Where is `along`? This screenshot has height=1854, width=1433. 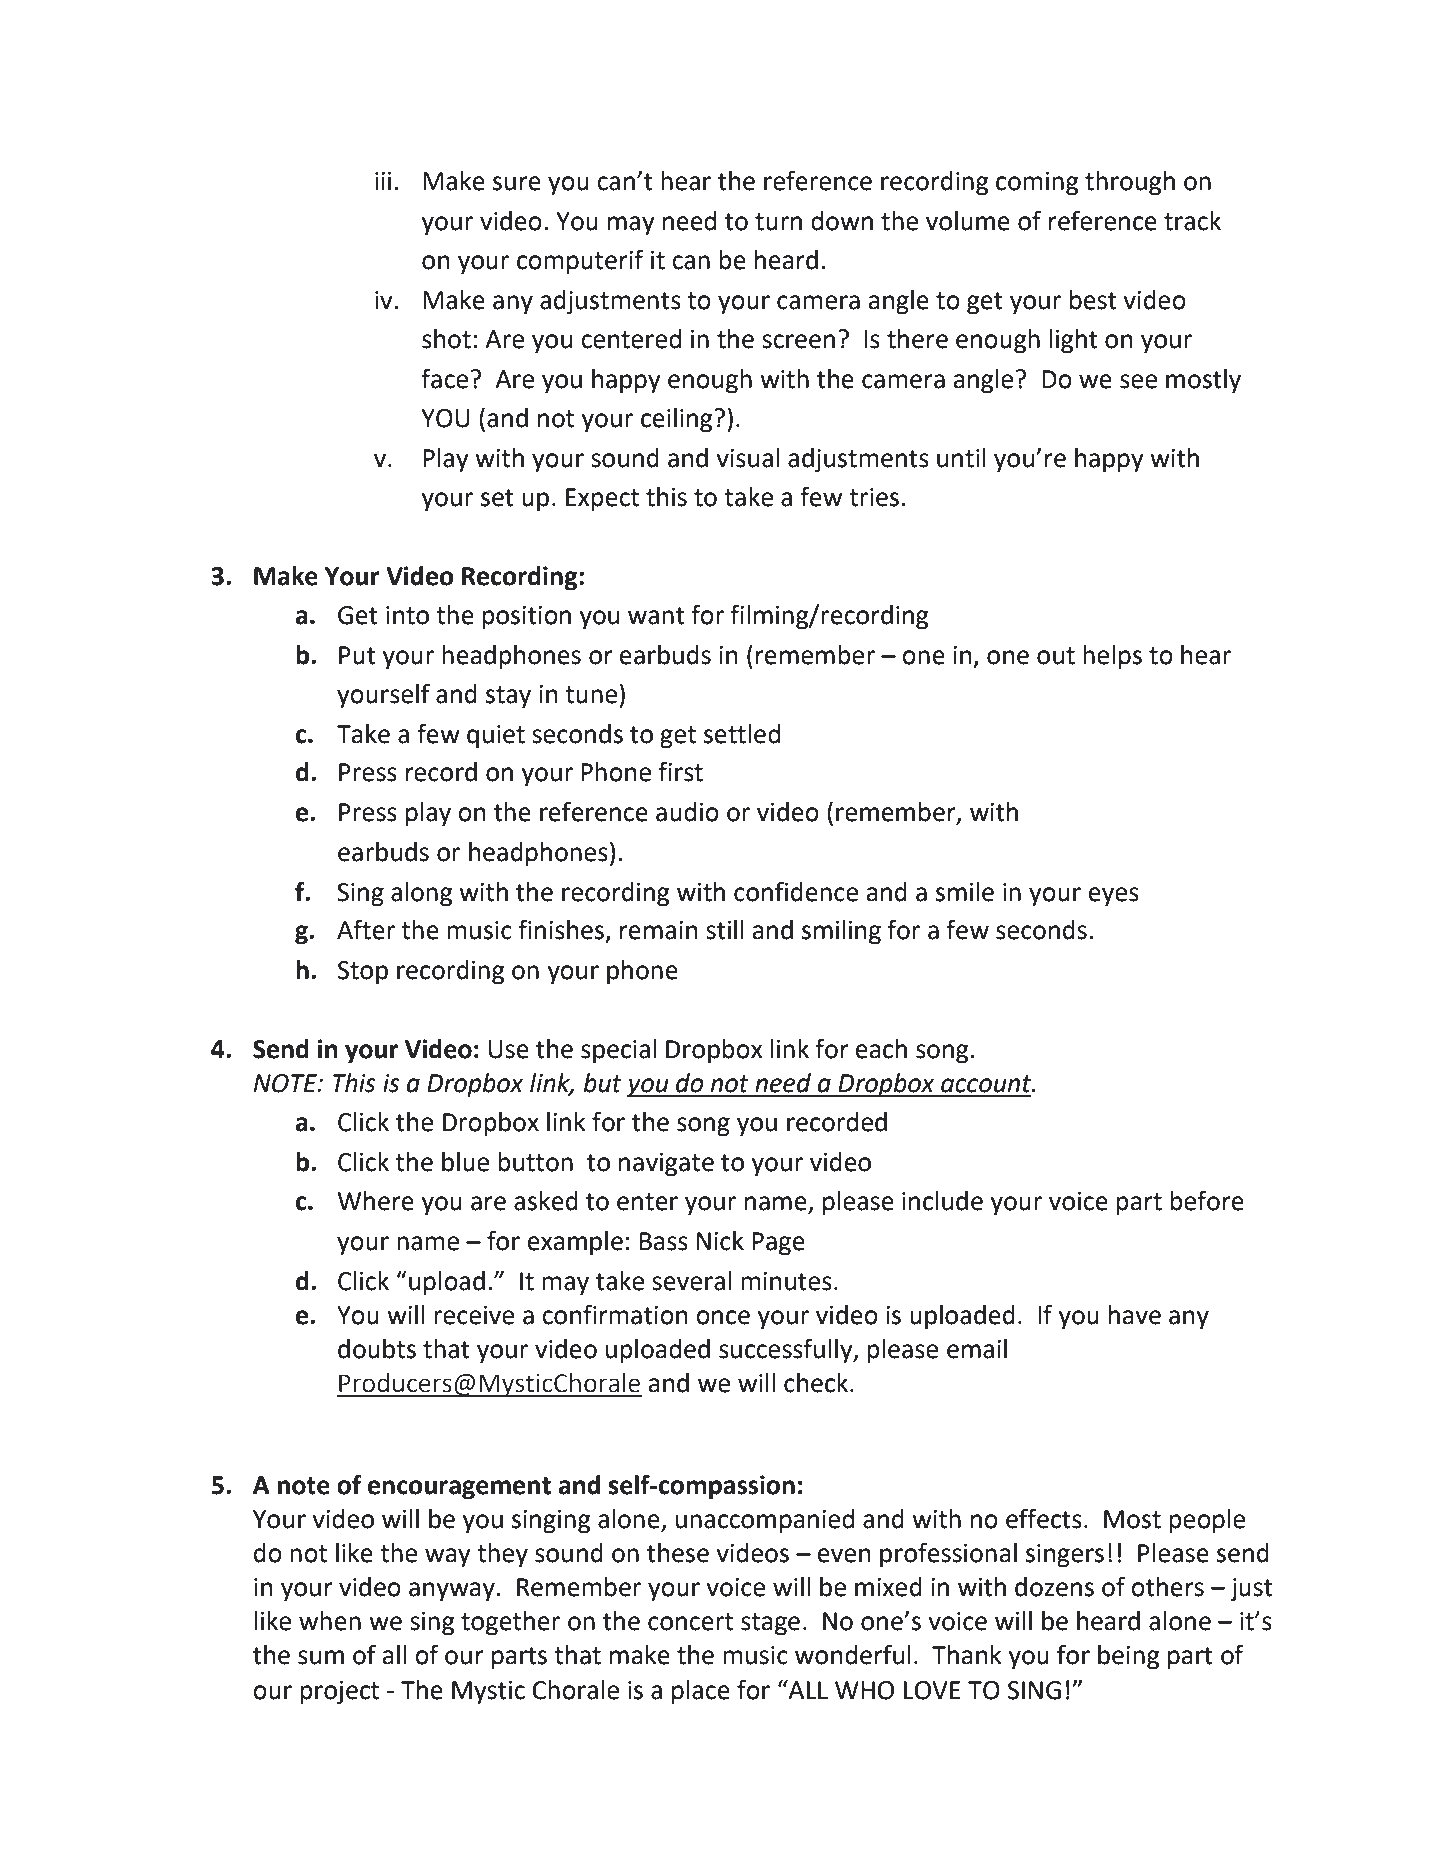 along is located at coordinates (421, 894).
